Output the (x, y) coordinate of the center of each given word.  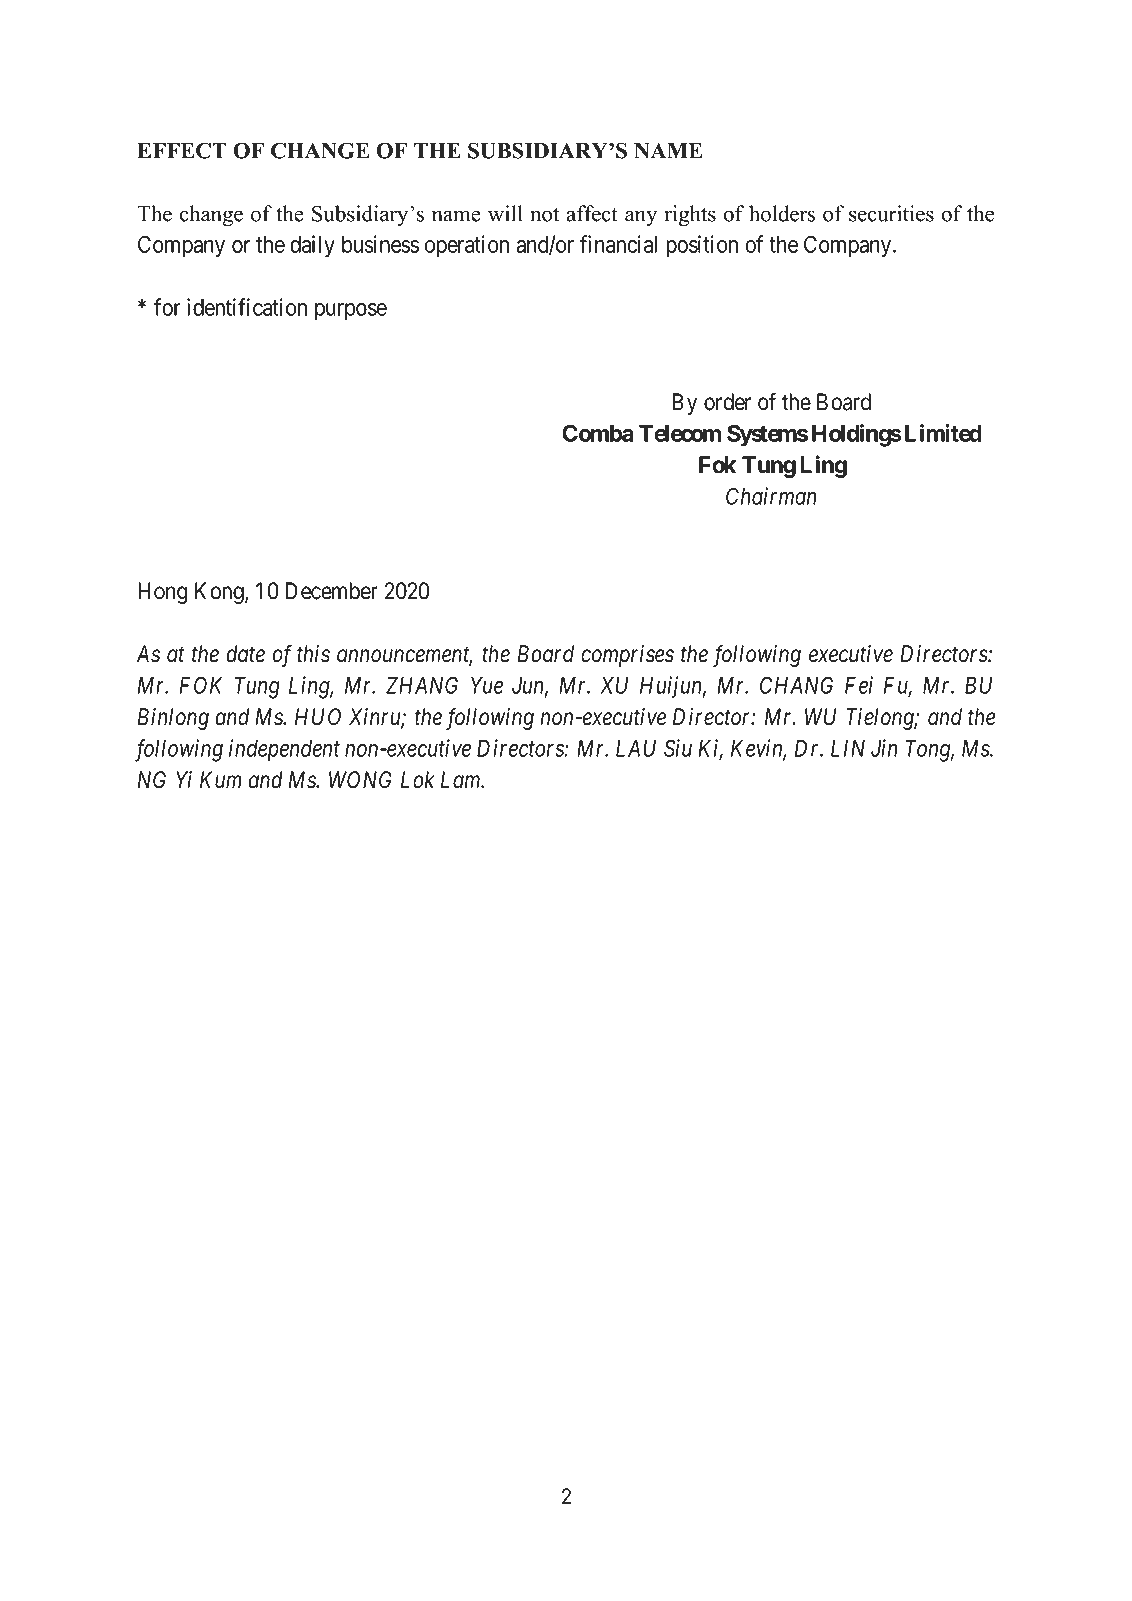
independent (284, 750)
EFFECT (182, 150)
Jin (884, 748)
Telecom (680, 433)
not (544, 215)
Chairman (771, 496)
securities (891, 213)
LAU (636, 748)
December (331, 591)
